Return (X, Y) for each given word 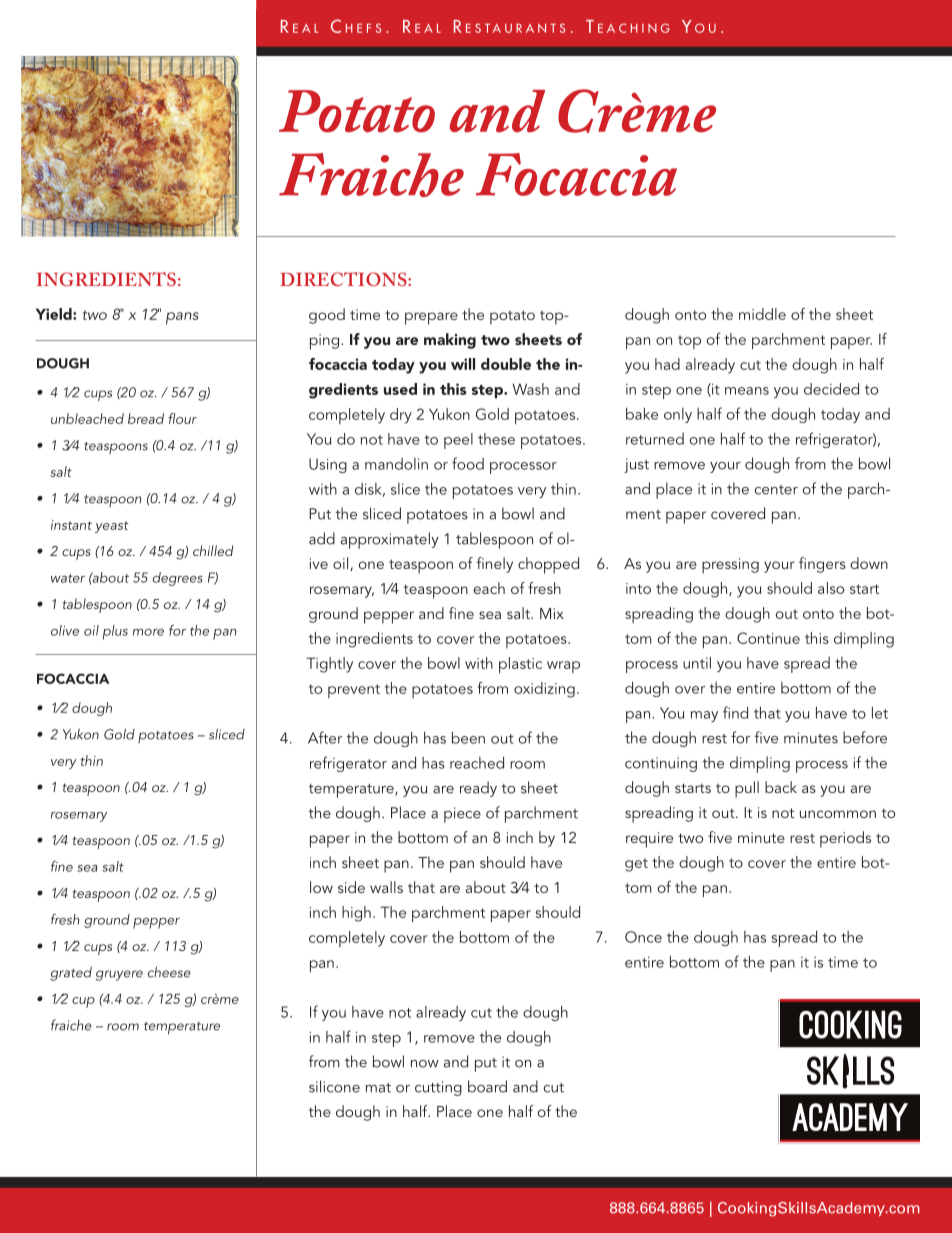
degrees (178, 579)
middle (762, 314)
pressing (730, 566)
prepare (431, 318)
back (781, 787)
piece (462, 815)
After (325, 737)
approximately (390, 540)
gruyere (119, 975)
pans (182, 318)
